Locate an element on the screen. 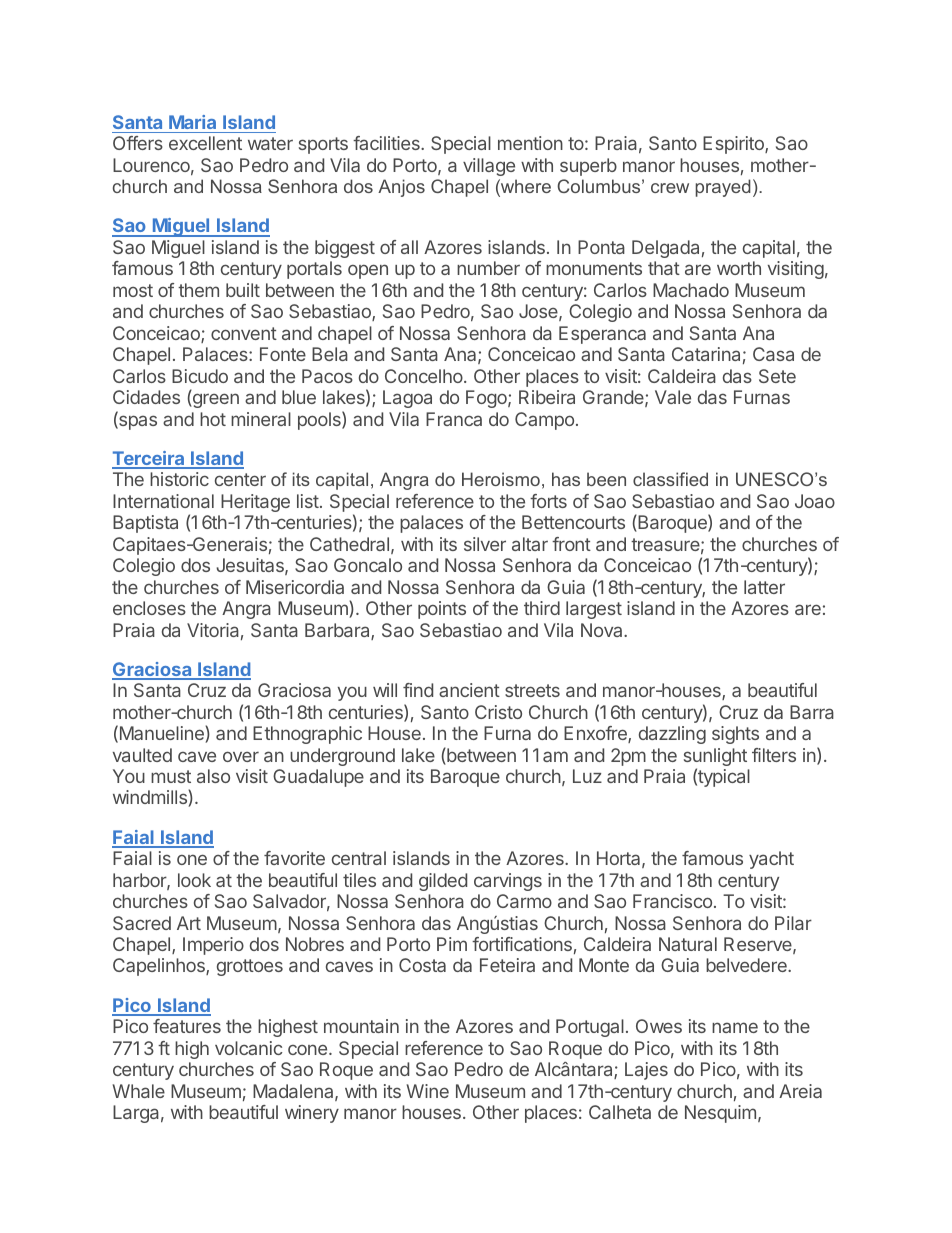 The image size is (952, 1233). name is located at coordinates (735, 1027).
